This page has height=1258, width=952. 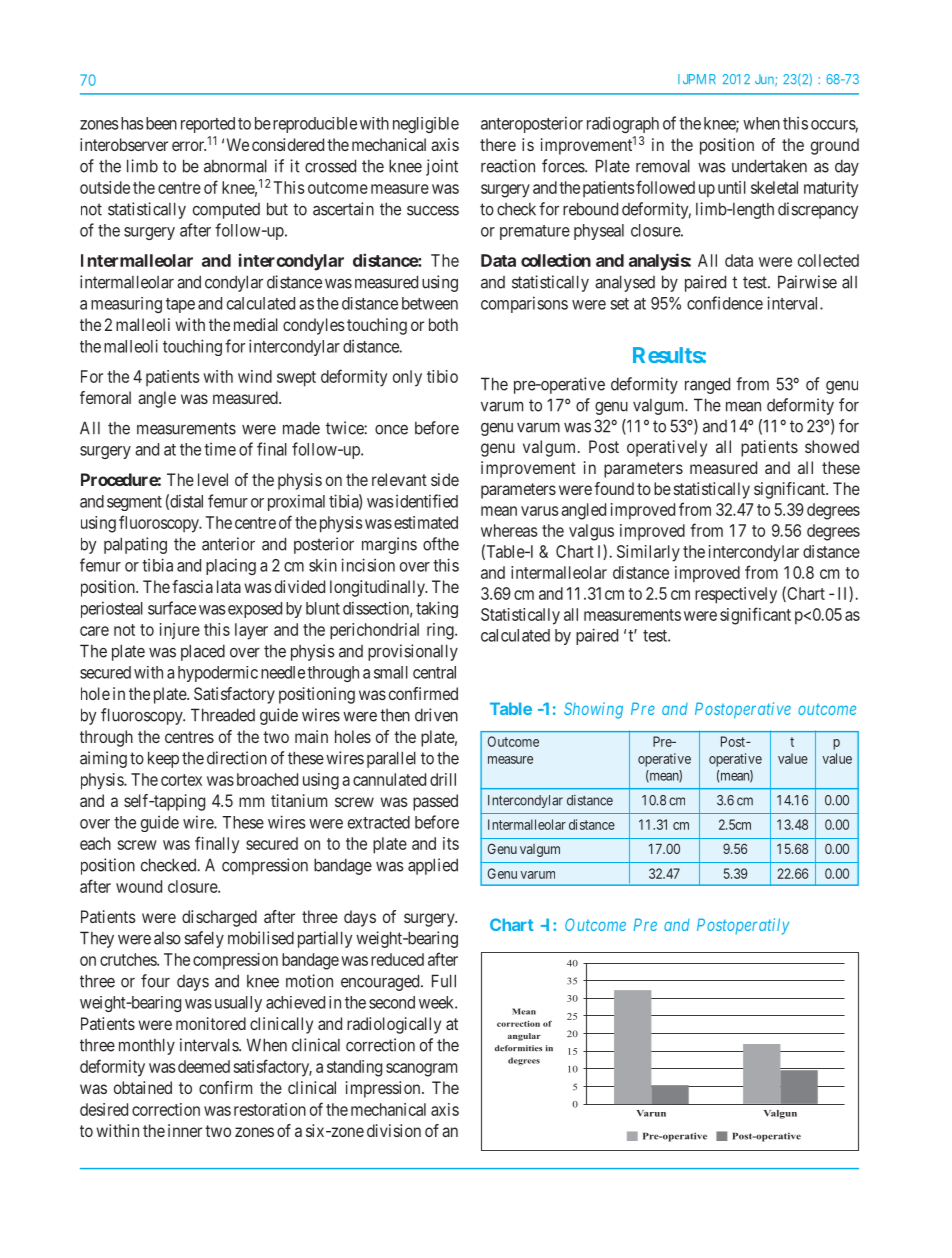 What do you see at coordinates (185, 1130) in the page?
I see `inner` at bounding box center [185, 1130].
